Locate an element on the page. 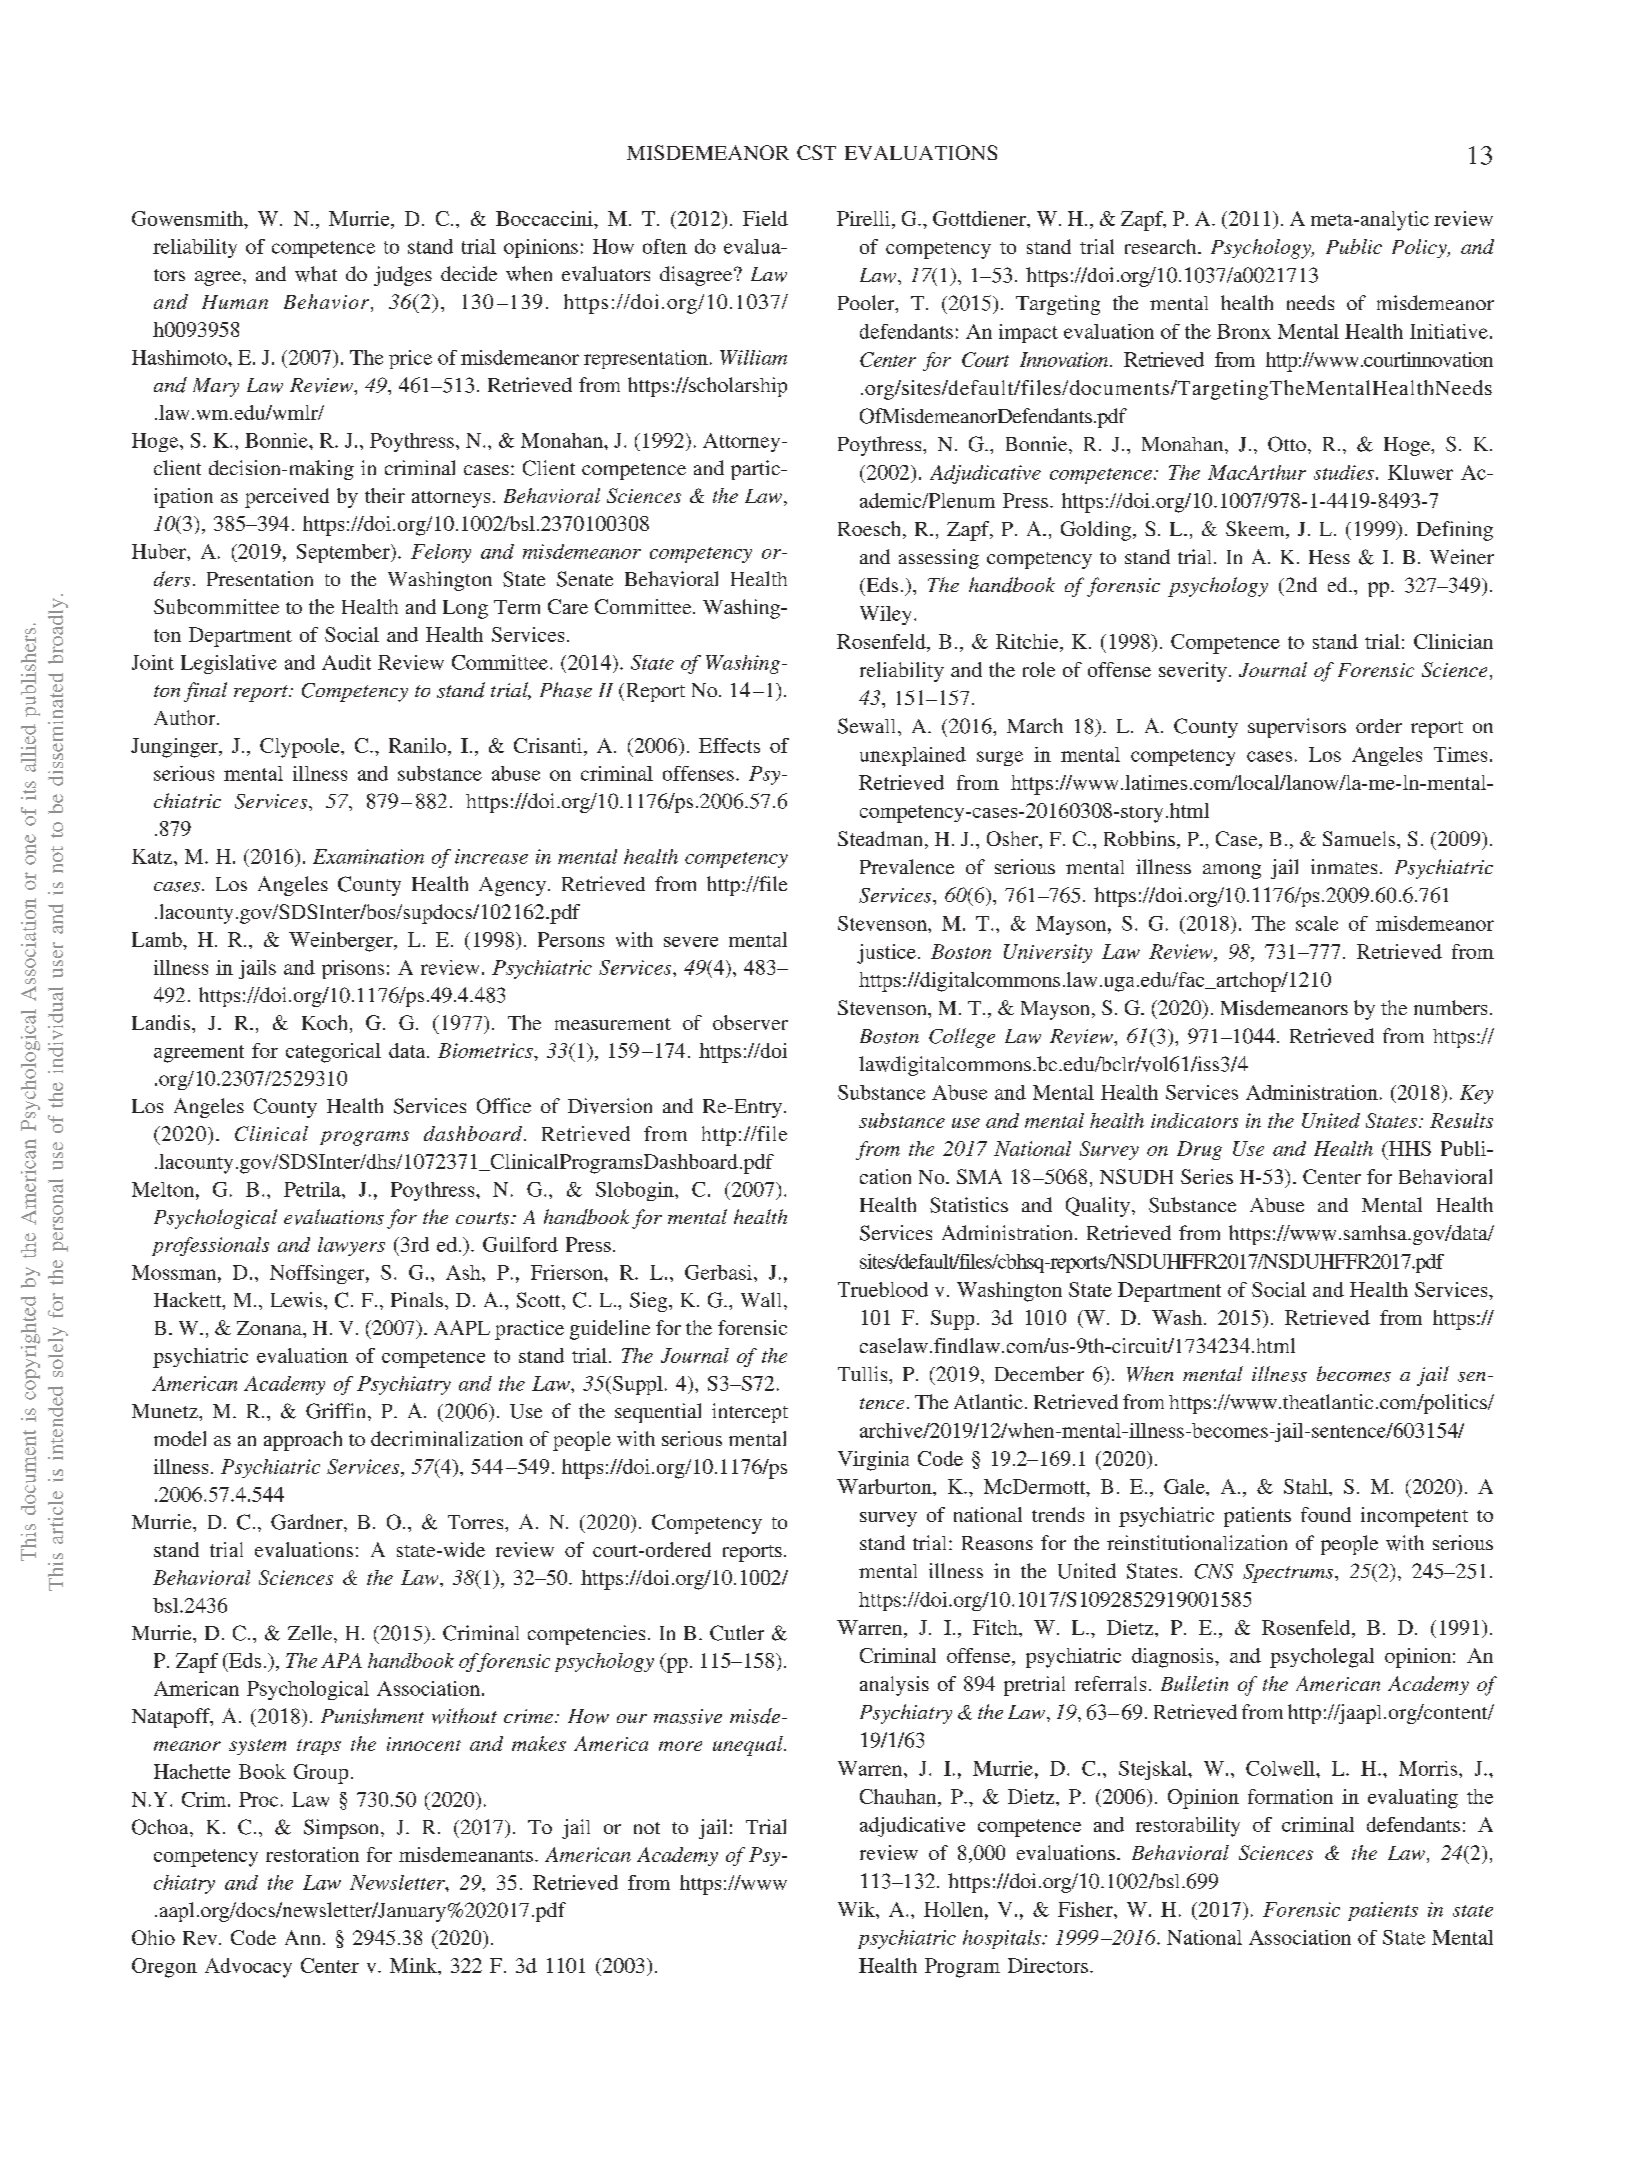 The width and height of the page is (1625, 2167). categorical is located at coordinates (333, 1053).
